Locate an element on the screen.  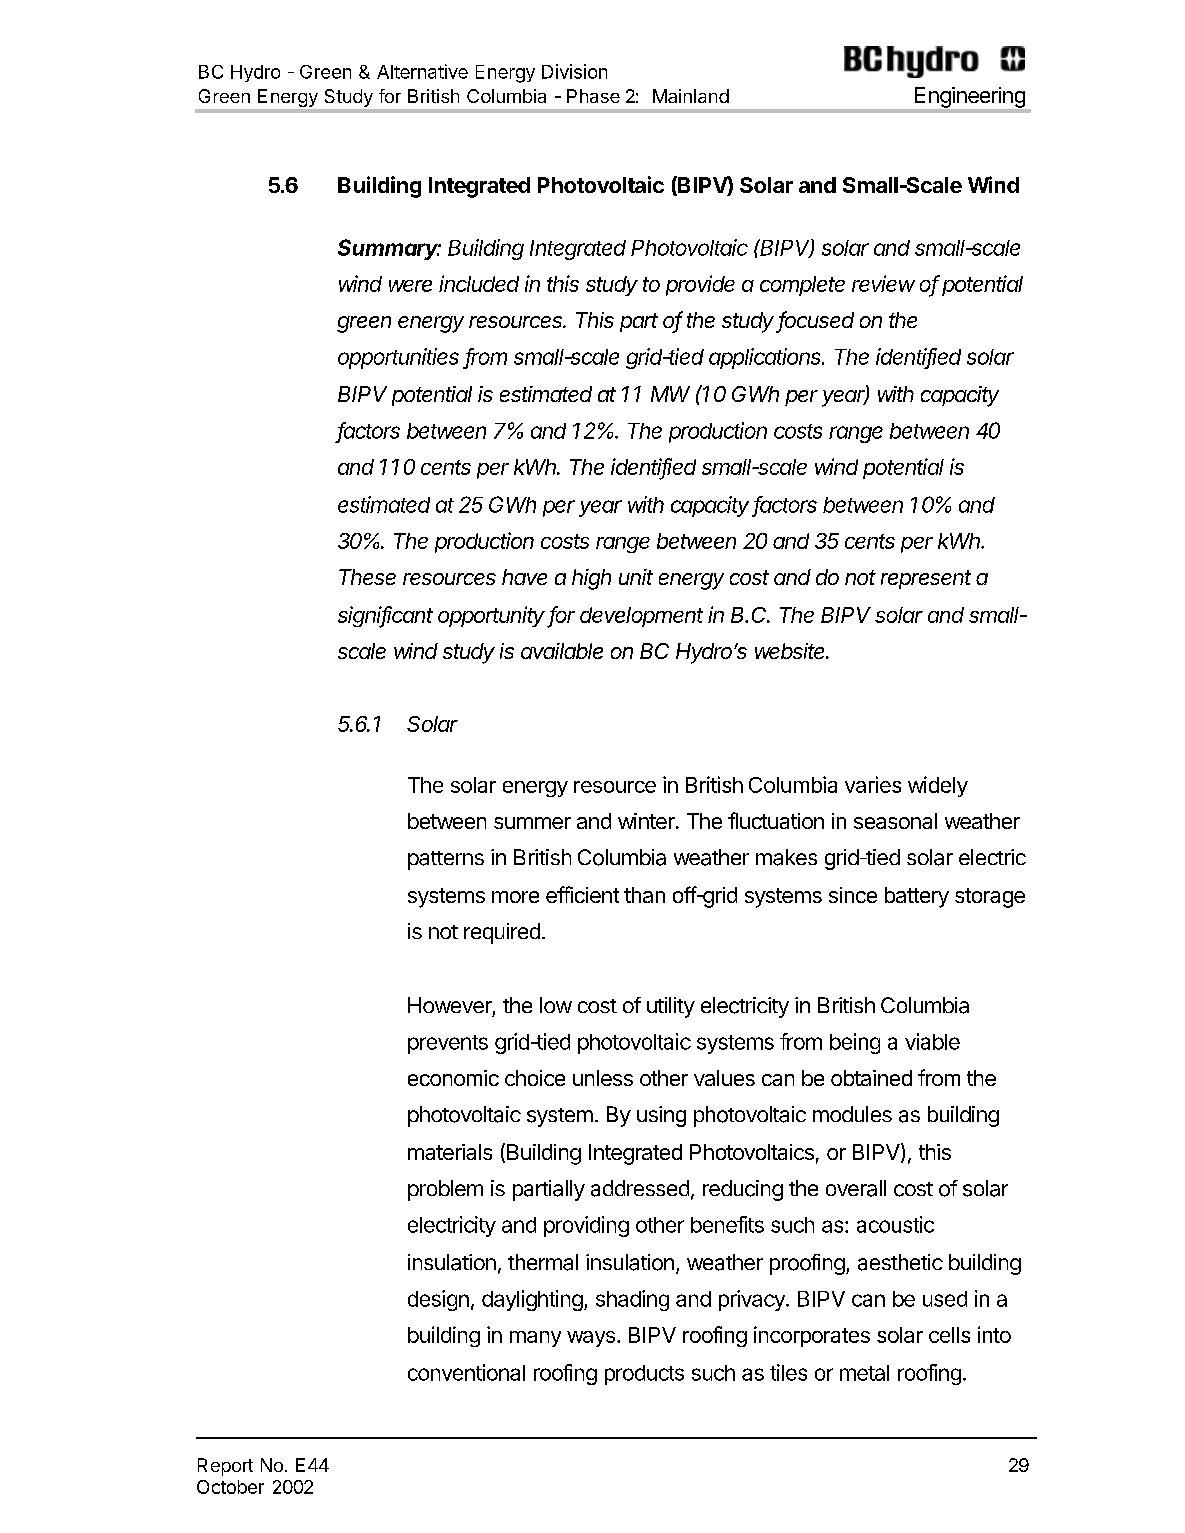
Alternative is located at coordinates (422, 71).
